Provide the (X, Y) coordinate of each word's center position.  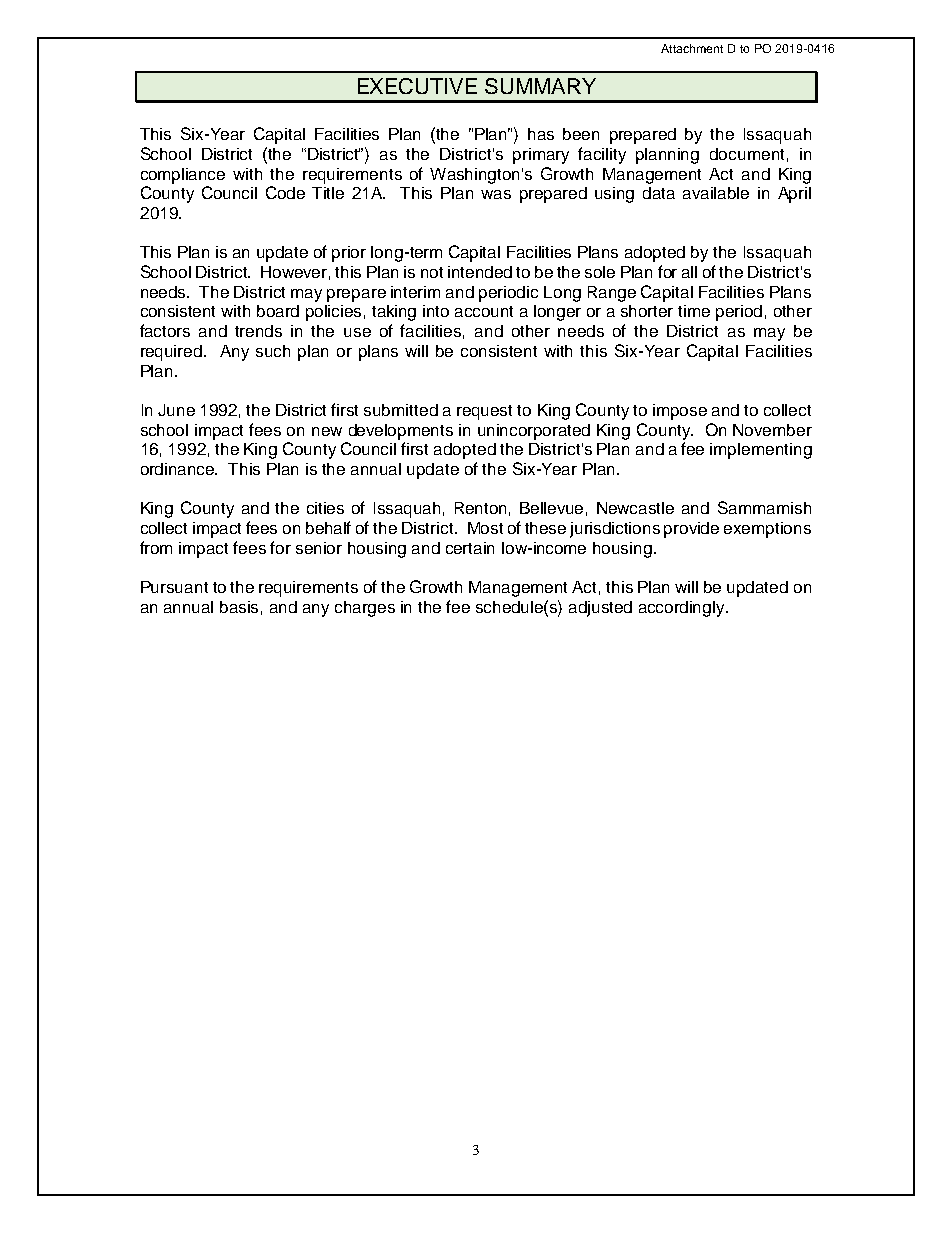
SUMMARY (540, 86)
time (694, 311)
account (484, 311)
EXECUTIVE (417, 86)
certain (470, 548)
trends (258, 331)
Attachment (692, 48)
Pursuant (174, 587)
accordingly (683, 609)
